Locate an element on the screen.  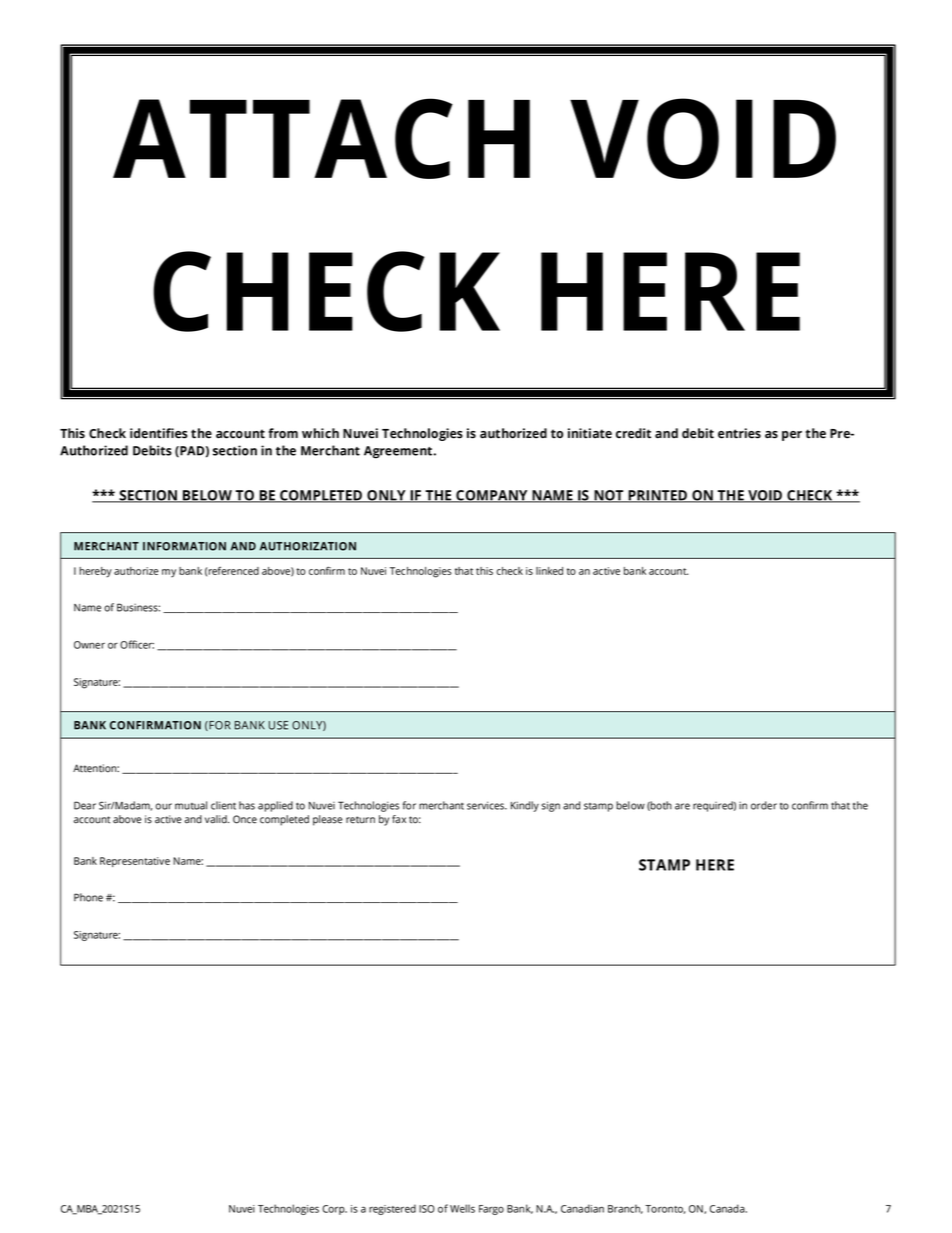
ATTACH is located at coordinates (321, 138).
